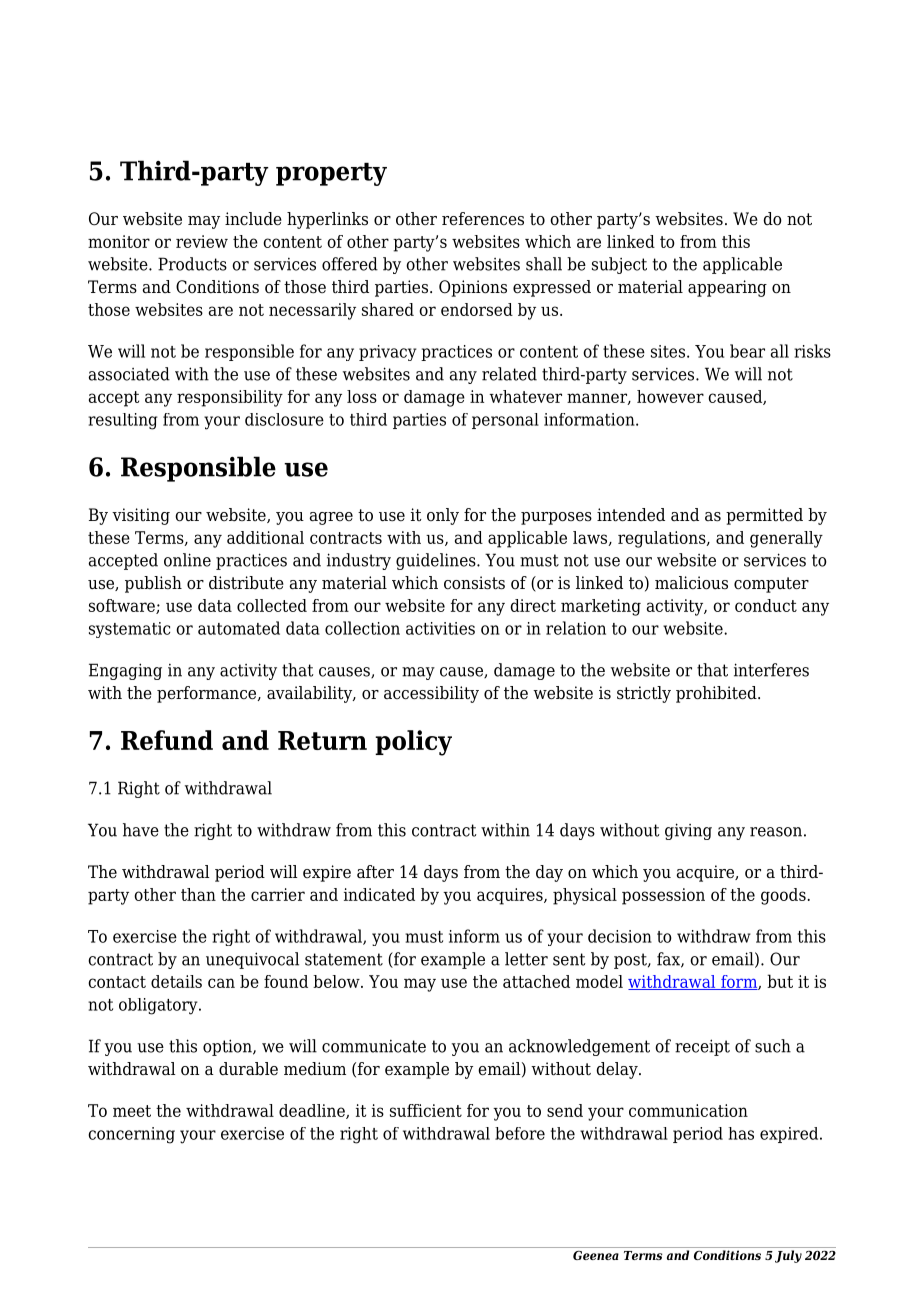  I want to click on concerning, so click(131, 1135).
